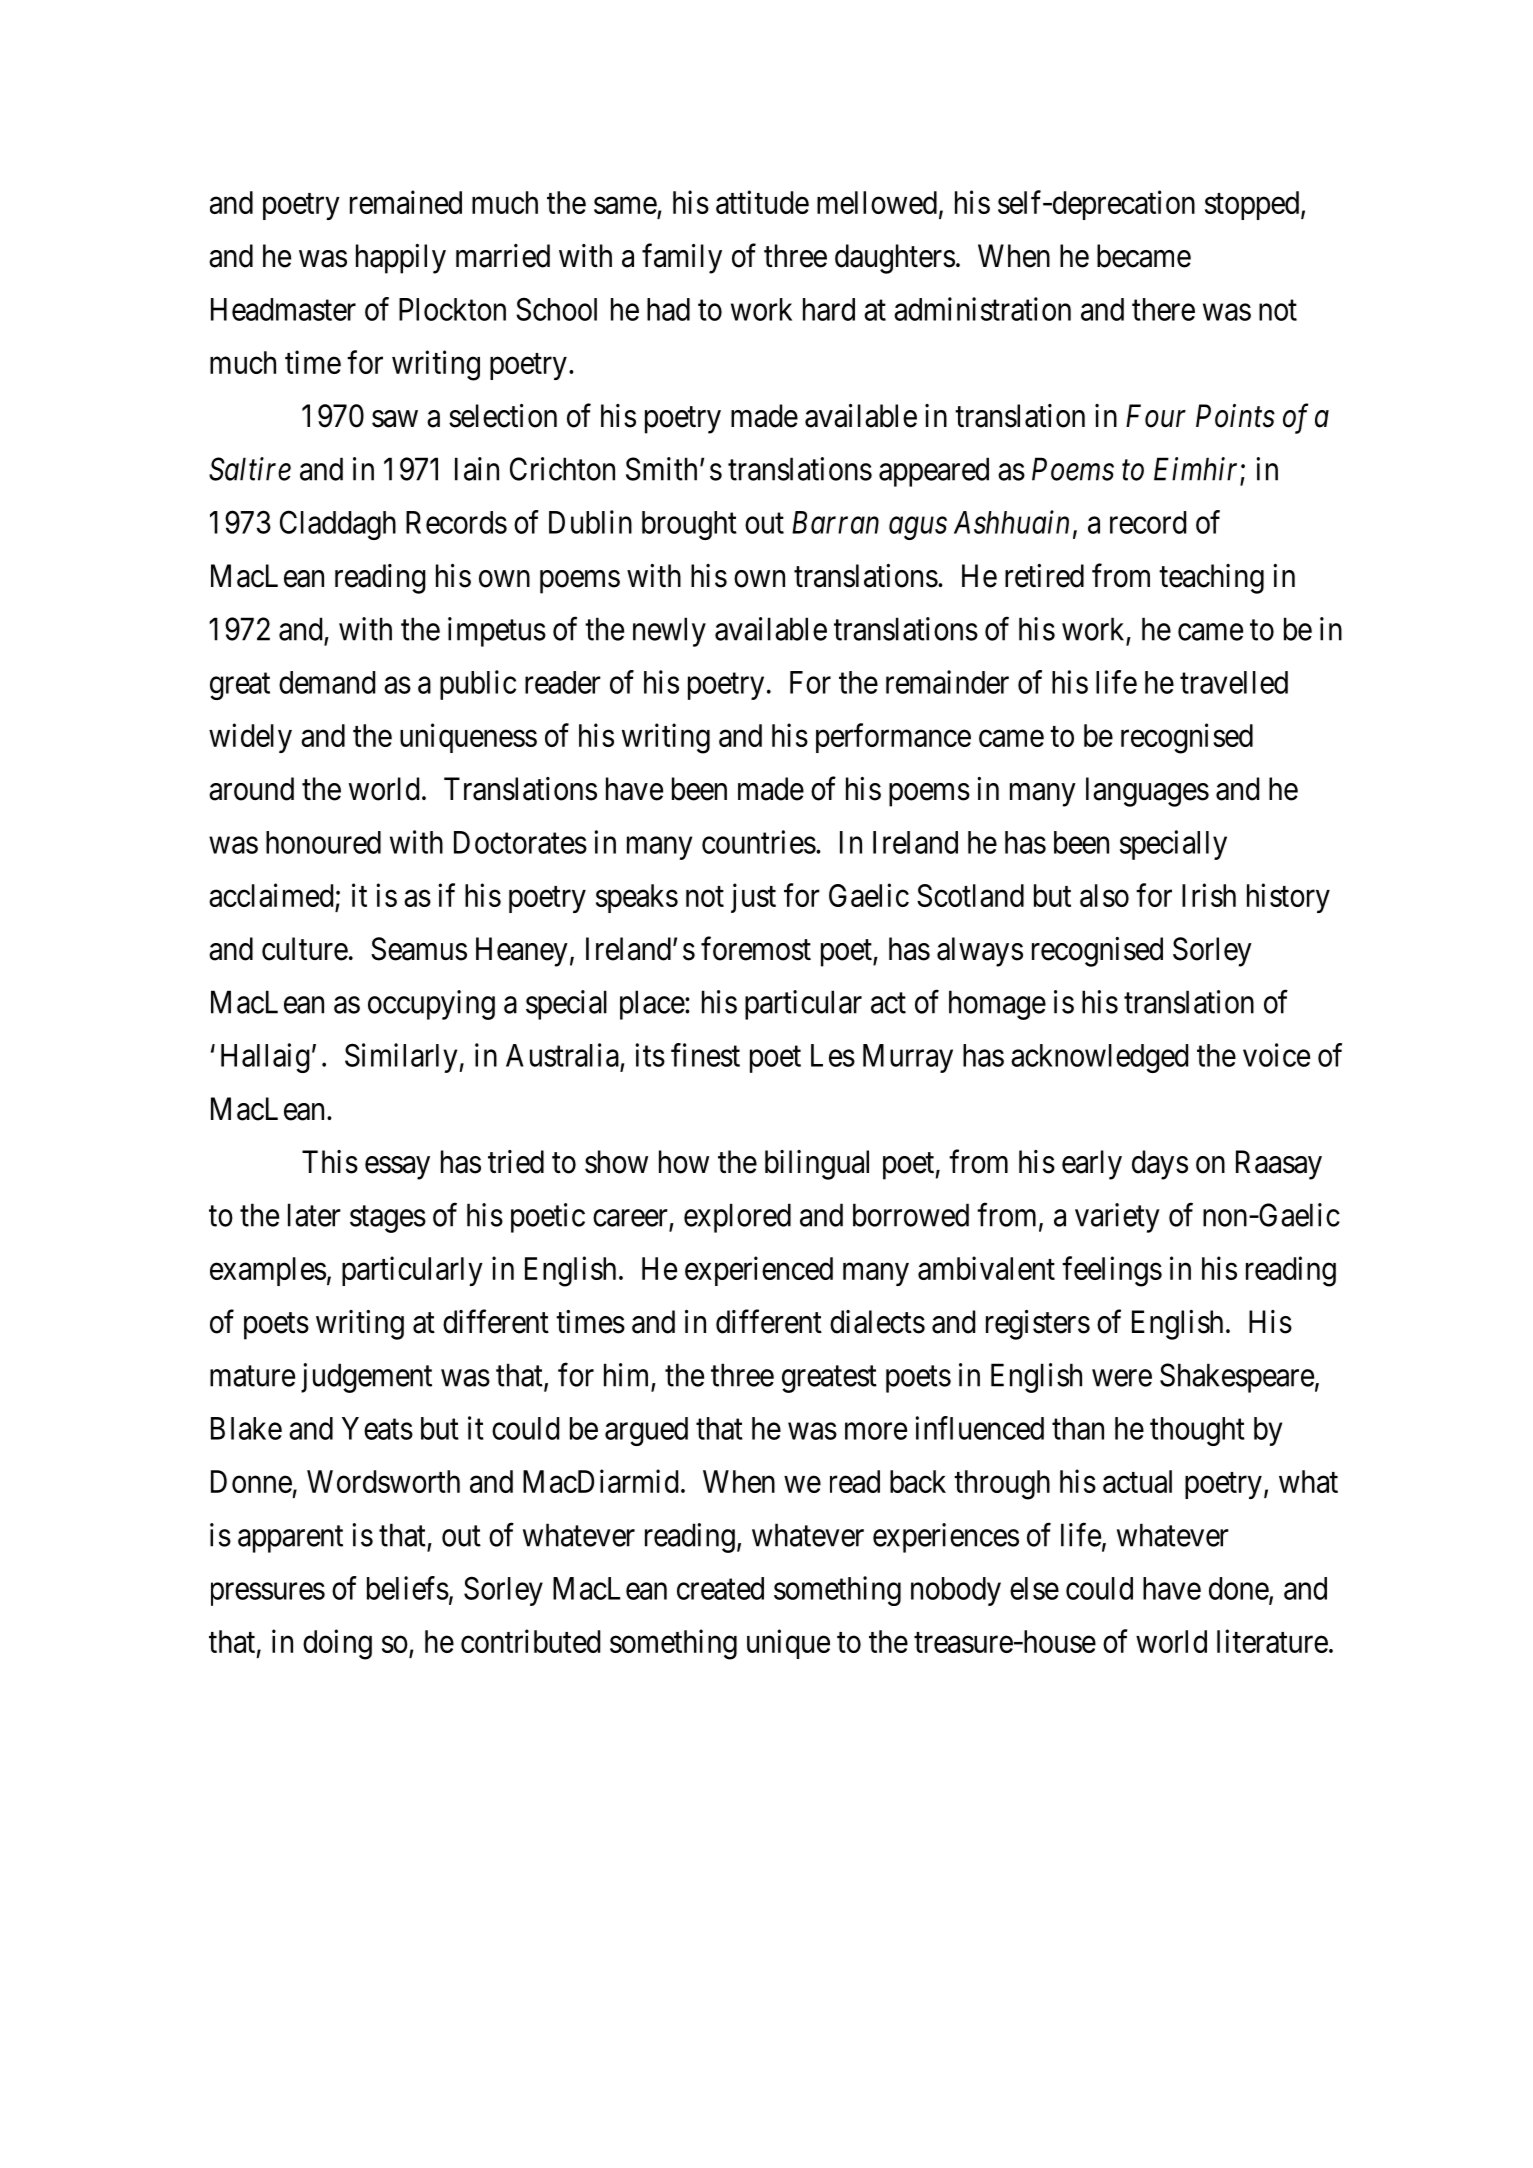 The image size is (1533, 2168). What do you see at coordinates (1211, 579) in the page?
I see `teaching` at bounding box center [1211, 579].
